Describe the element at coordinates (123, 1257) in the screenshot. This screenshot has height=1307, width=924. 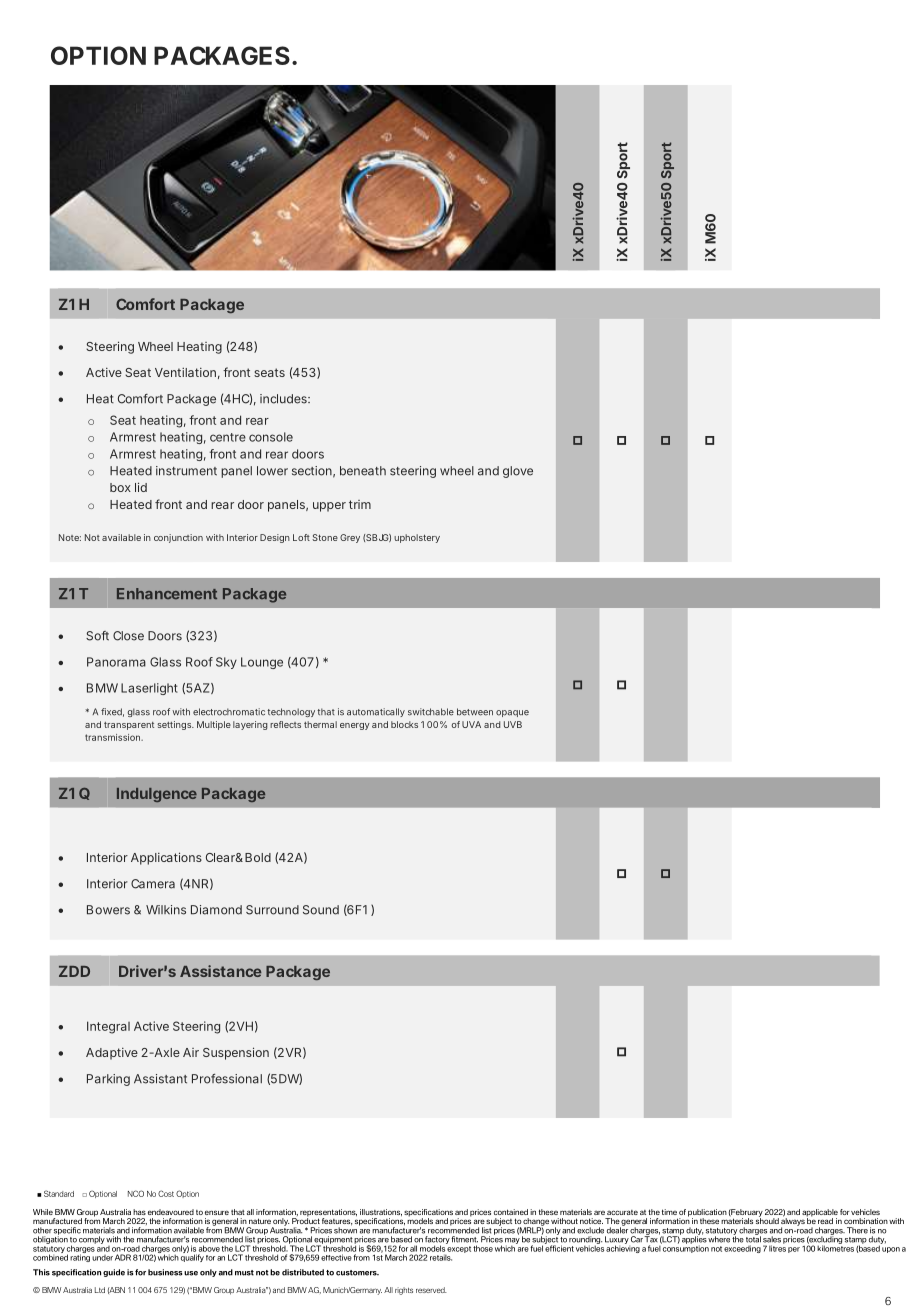
I see `ADR` at that location.
